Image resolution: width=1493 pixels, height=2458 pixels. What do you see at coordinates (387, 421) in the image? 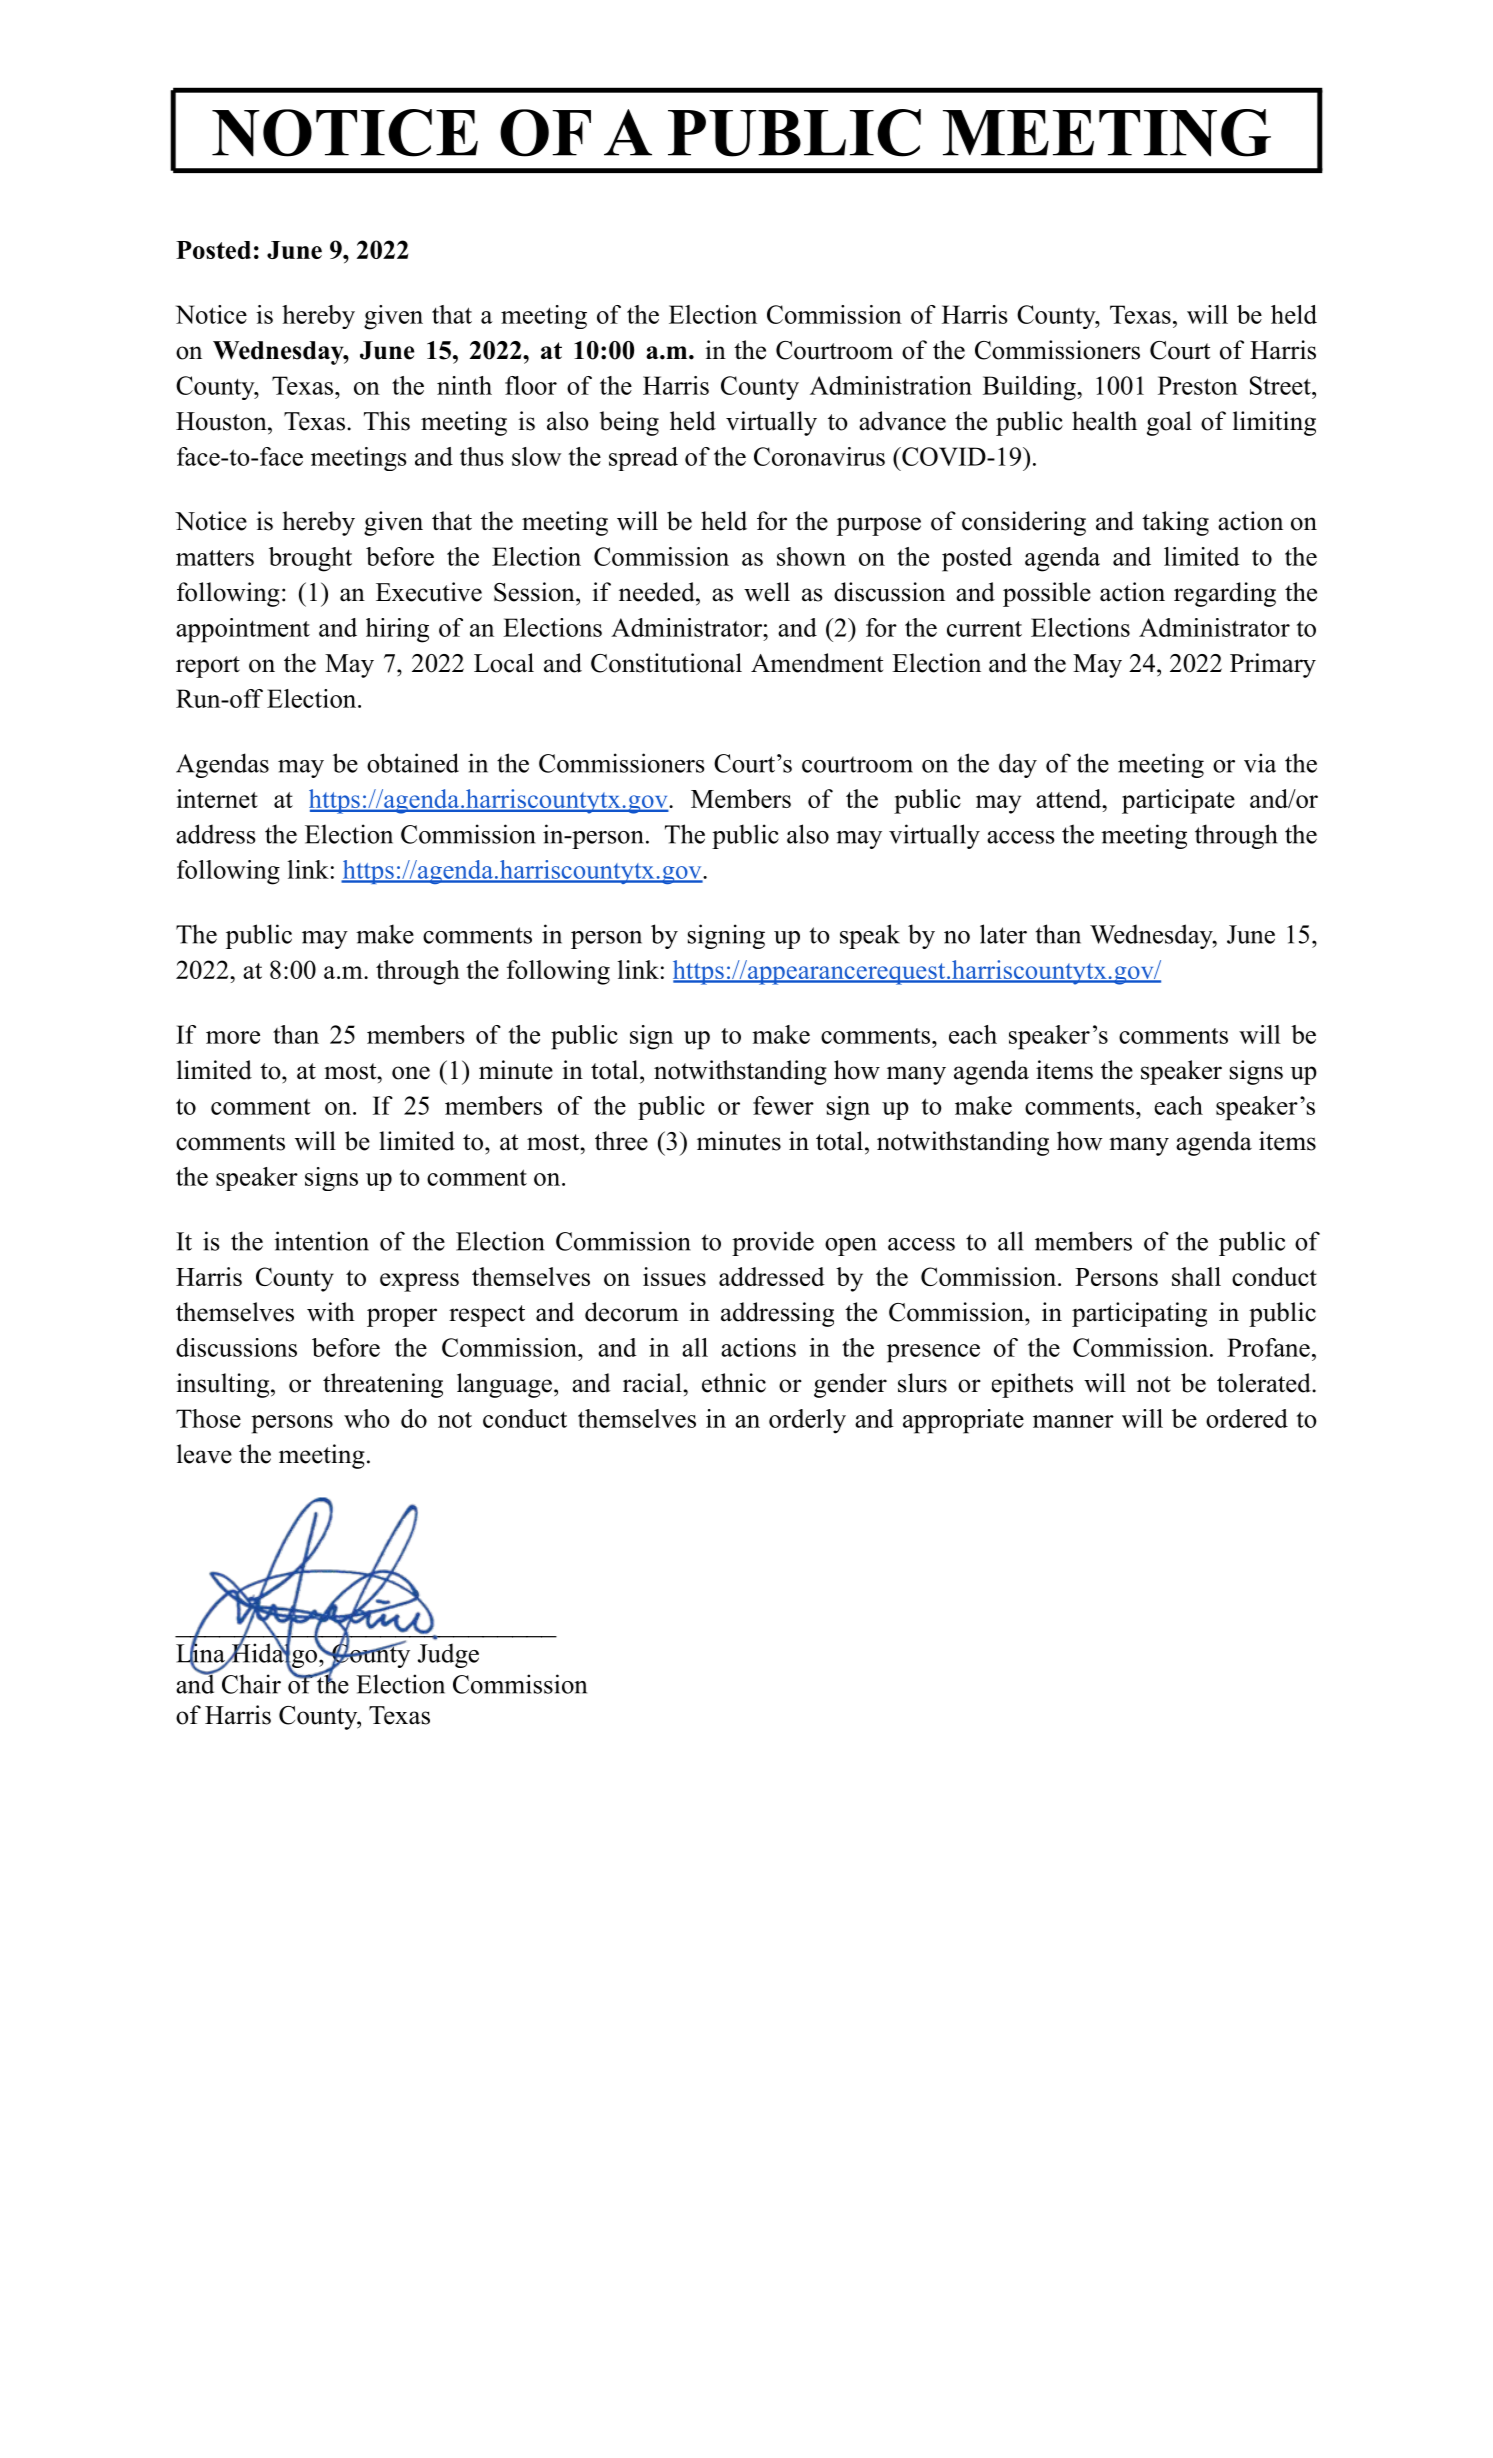
I see `This` at bounding box center [387, 421].
